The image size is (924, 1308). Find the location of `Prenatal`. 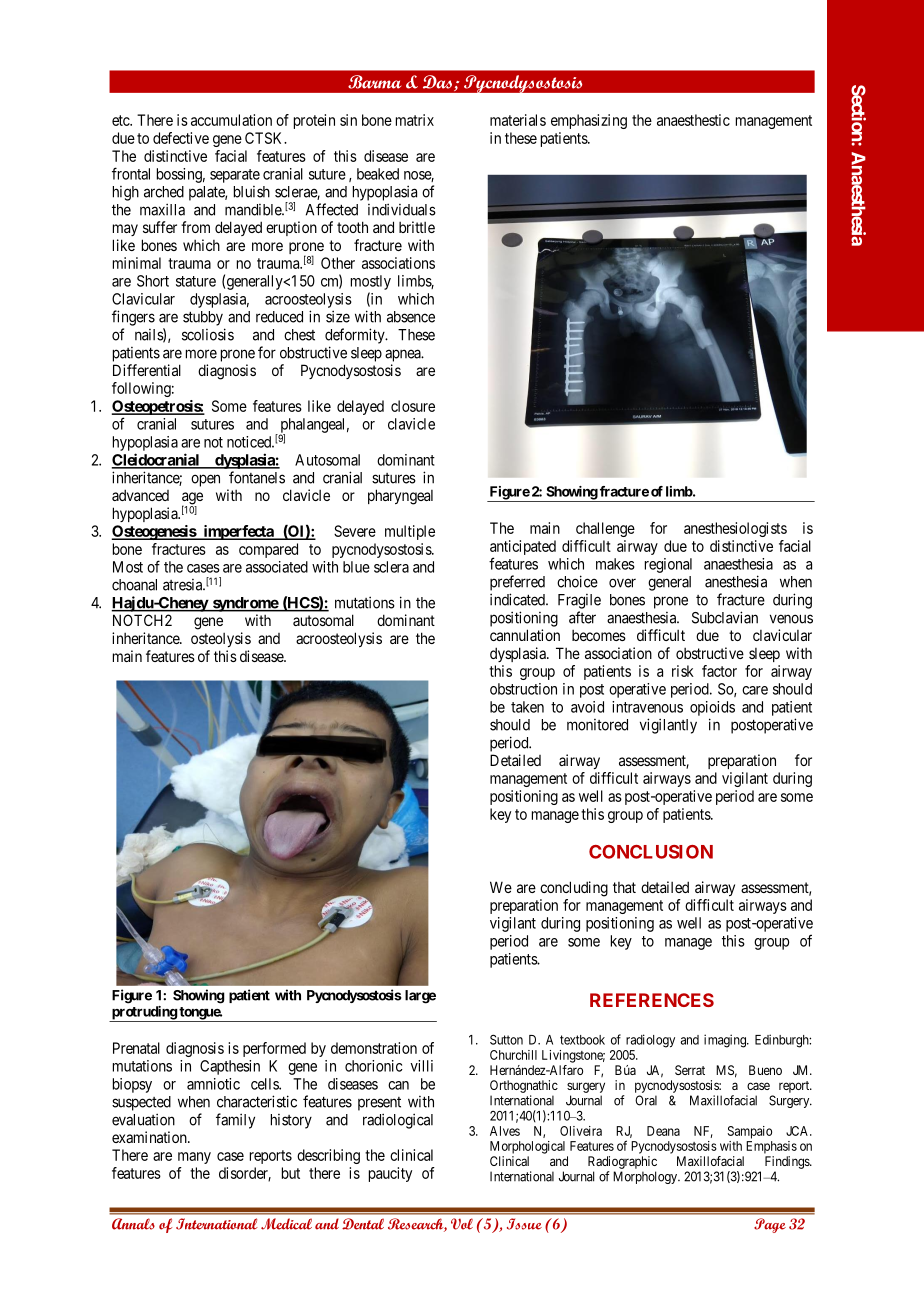

Prenatal is located at coordinates (136, 1048).
